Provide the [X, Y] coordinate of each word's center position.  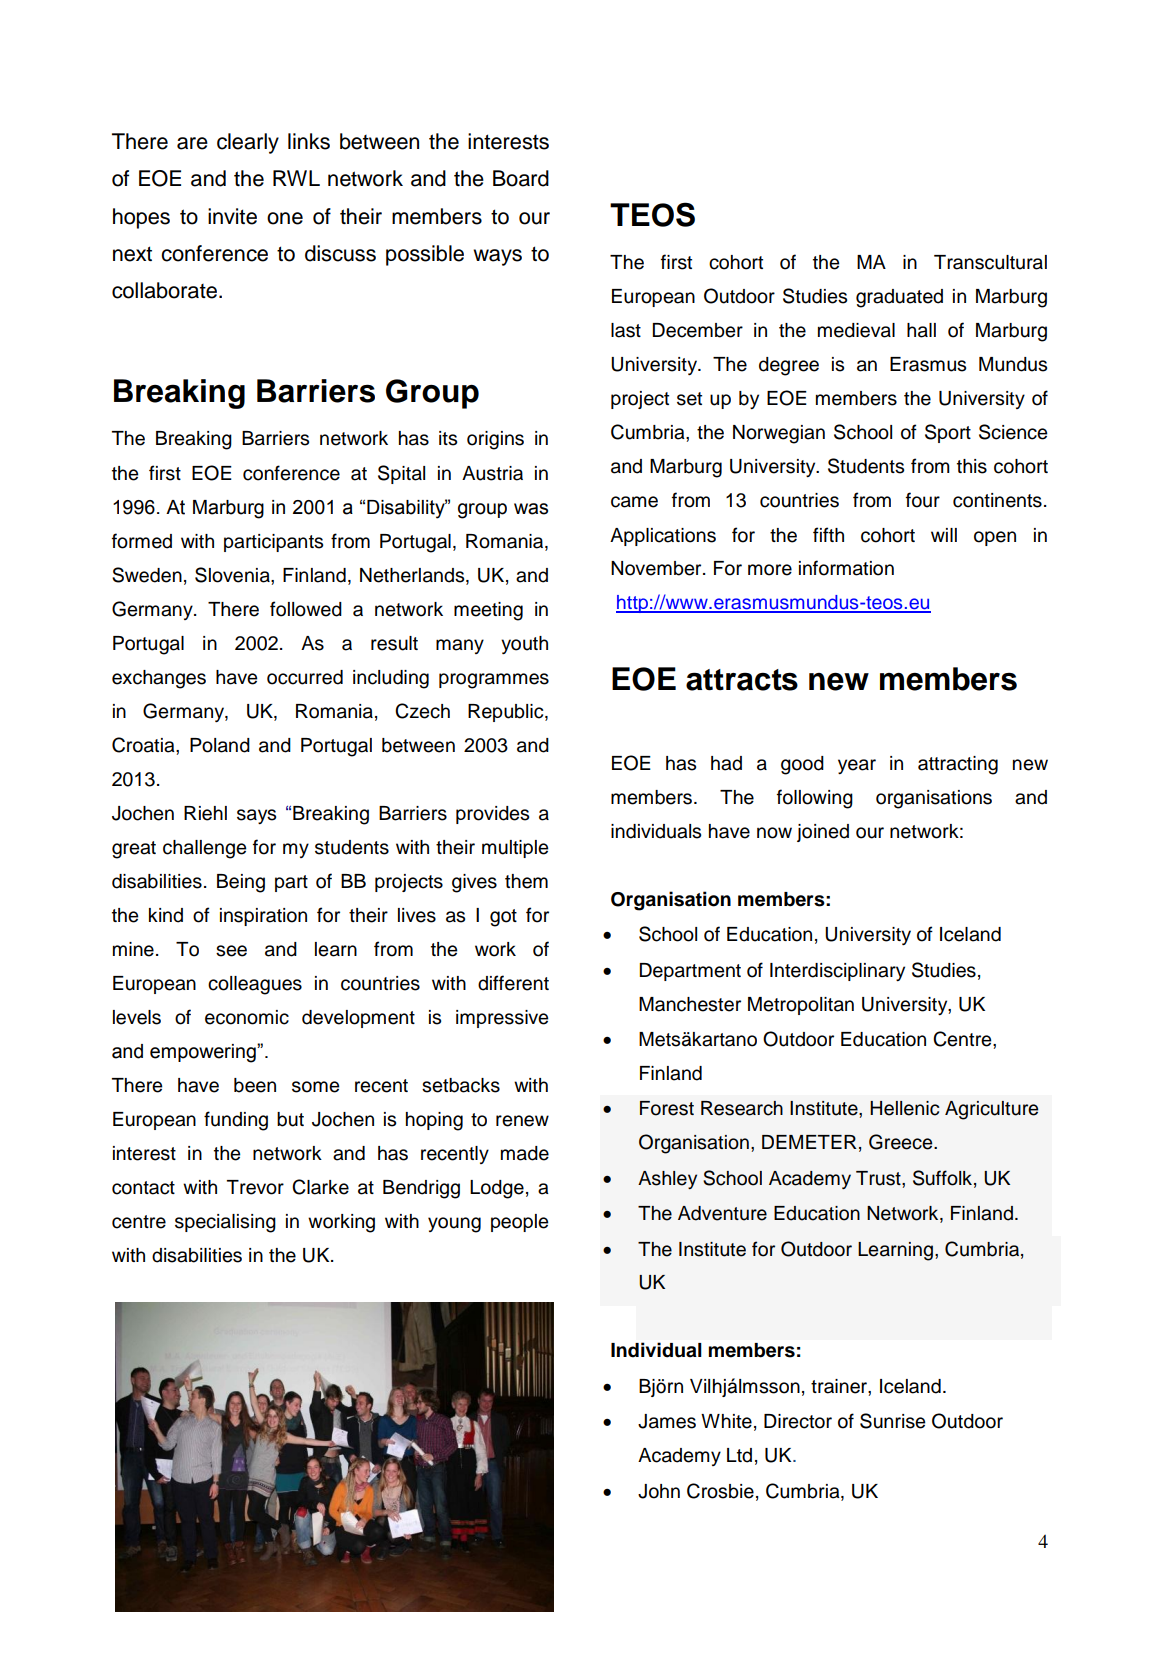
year [857, 766]
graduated [899, 298]
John [659, 1491]
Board [521, 178]
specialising [225, 1223]
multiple [515, 849]
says [256, 816]
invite [232, 216]
